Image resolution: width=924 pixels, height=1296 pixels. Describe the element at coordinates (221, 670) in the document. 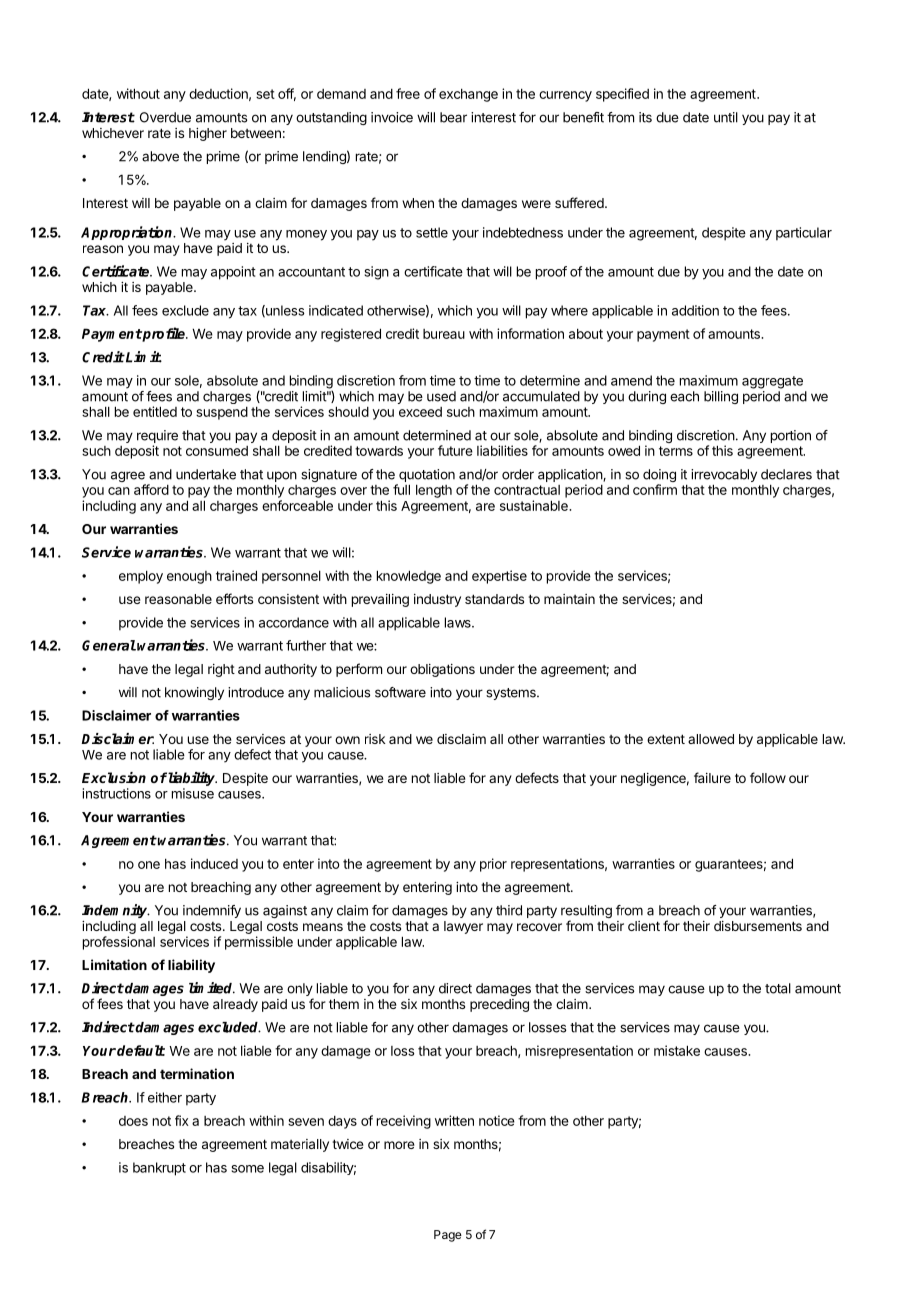

I see `right` at that location.
